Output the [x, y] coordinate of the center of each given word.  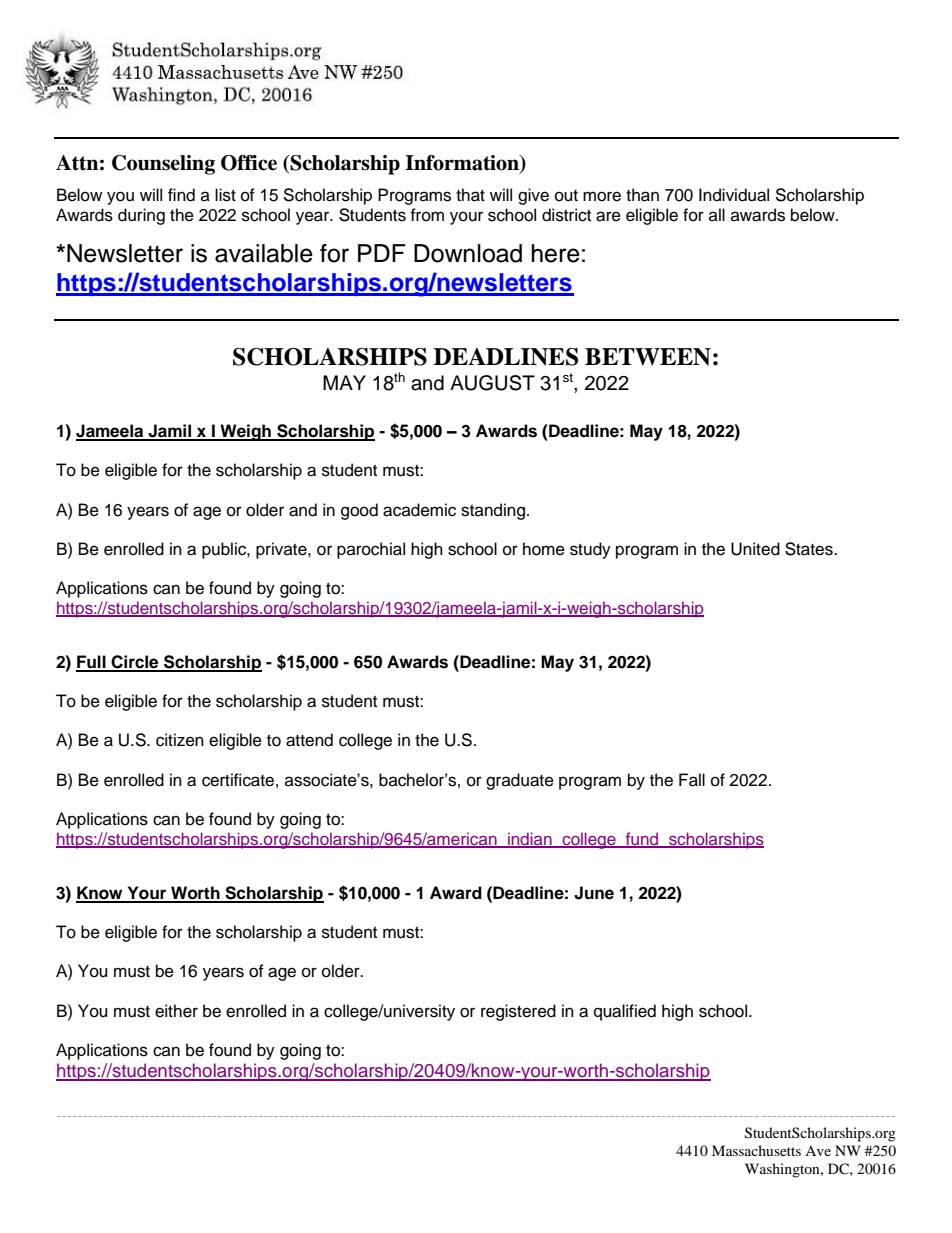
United [755, 549]
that [470, 195]
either [176, 1011]
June [594, 893]
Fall [692, 780]
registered [518, 1012]
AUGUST [492, 383]
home [544, 549]
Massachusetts [756, 1150]
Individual [734, 195]
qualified [625, 1012]
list [225, 195]
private [282, 550]
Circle [135, 663]
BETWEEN [648, 357]
